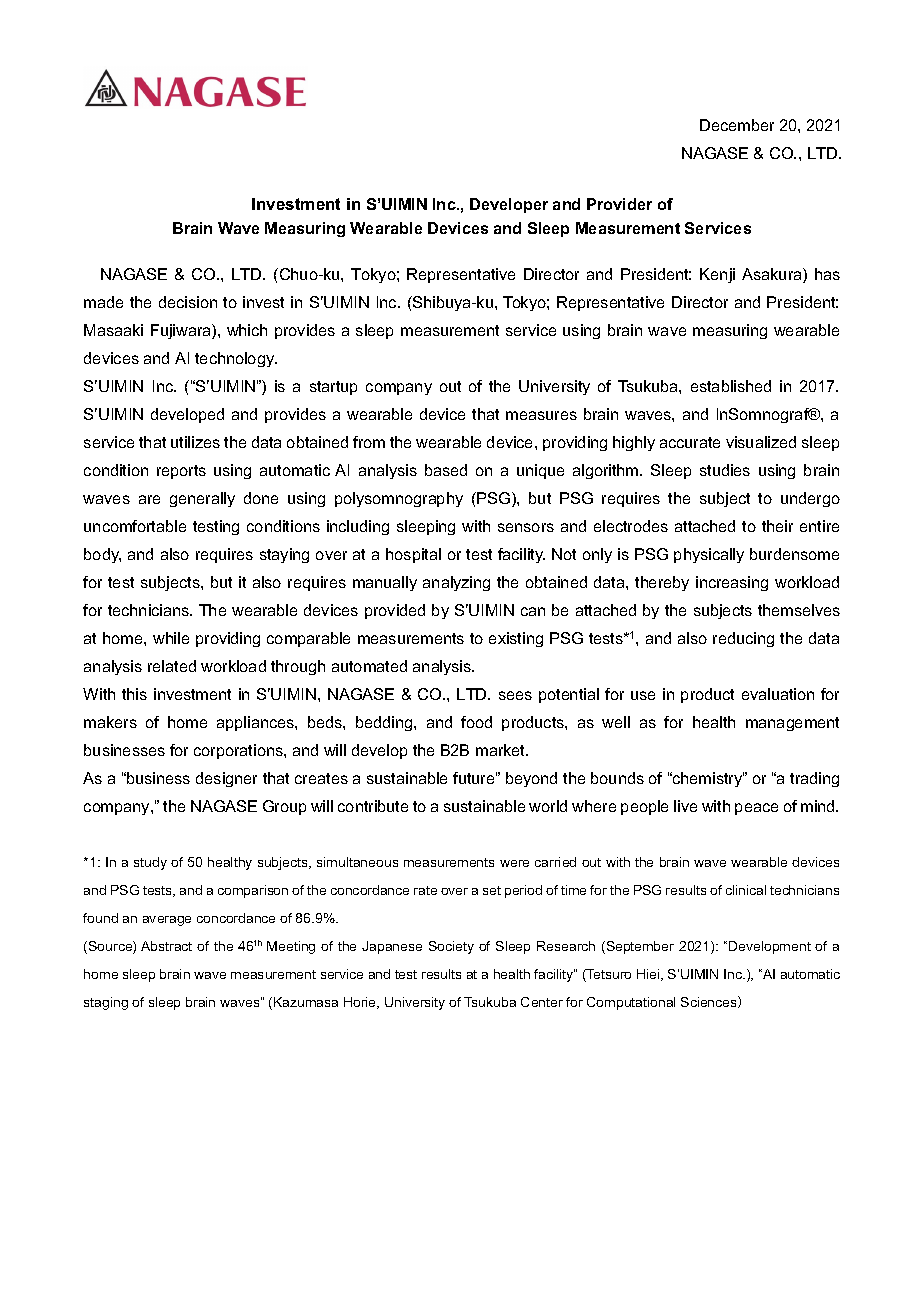 Image resolution: width=924 pixels, height=1308 pixels. What do you see at coordinates (761, 442) in the page?
I see `visualized` at bounding box center [761, 442].
